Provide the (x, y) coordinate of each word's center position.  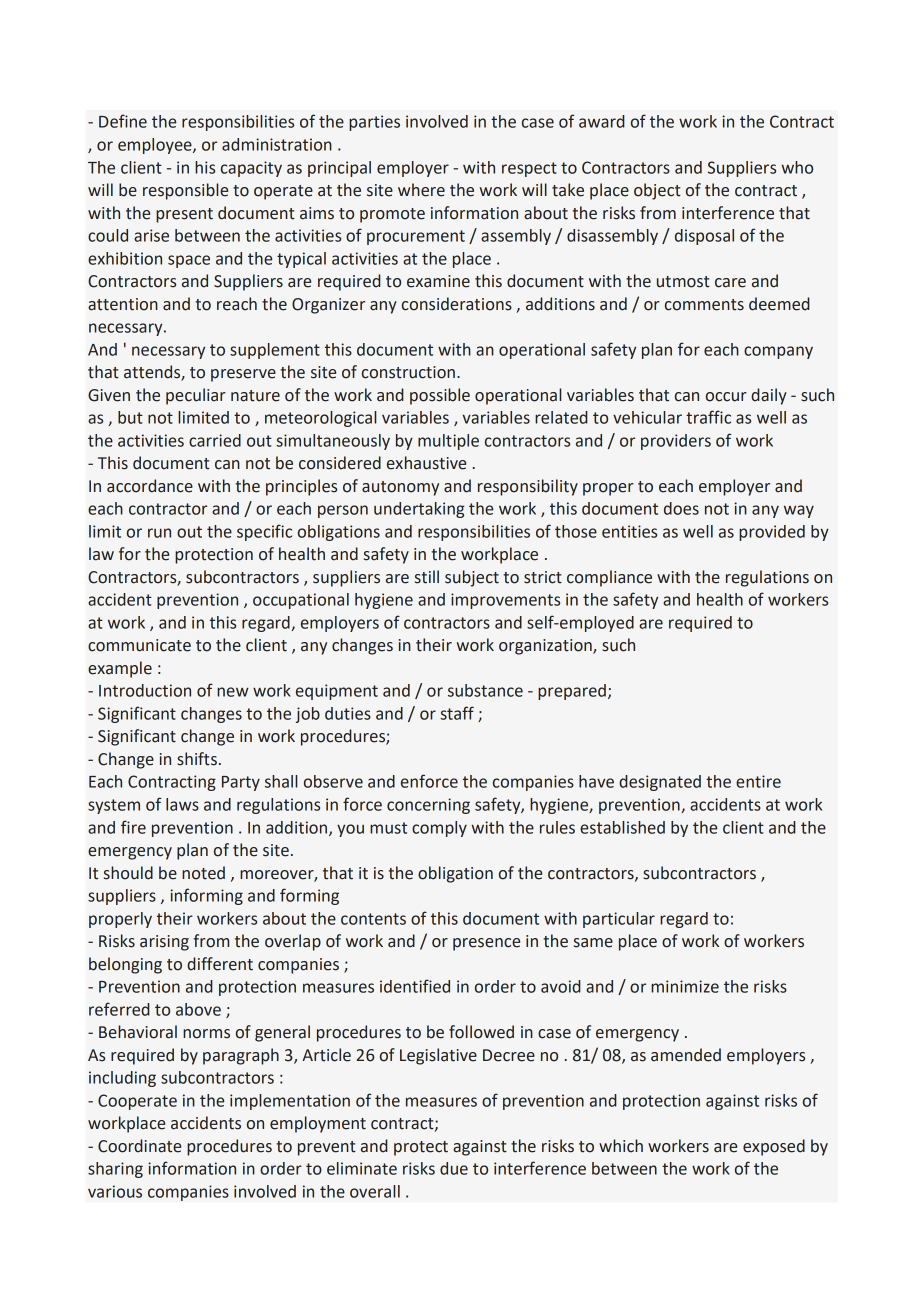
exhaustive (426, 463)
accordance (150, 486)
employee (156, 146)
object (657, 191)
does (681, 508)
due (454, 1168)
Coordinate (139, 1146)
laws (182, 804)
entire (758, 781)
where (421, 190)
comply (439, 829)
